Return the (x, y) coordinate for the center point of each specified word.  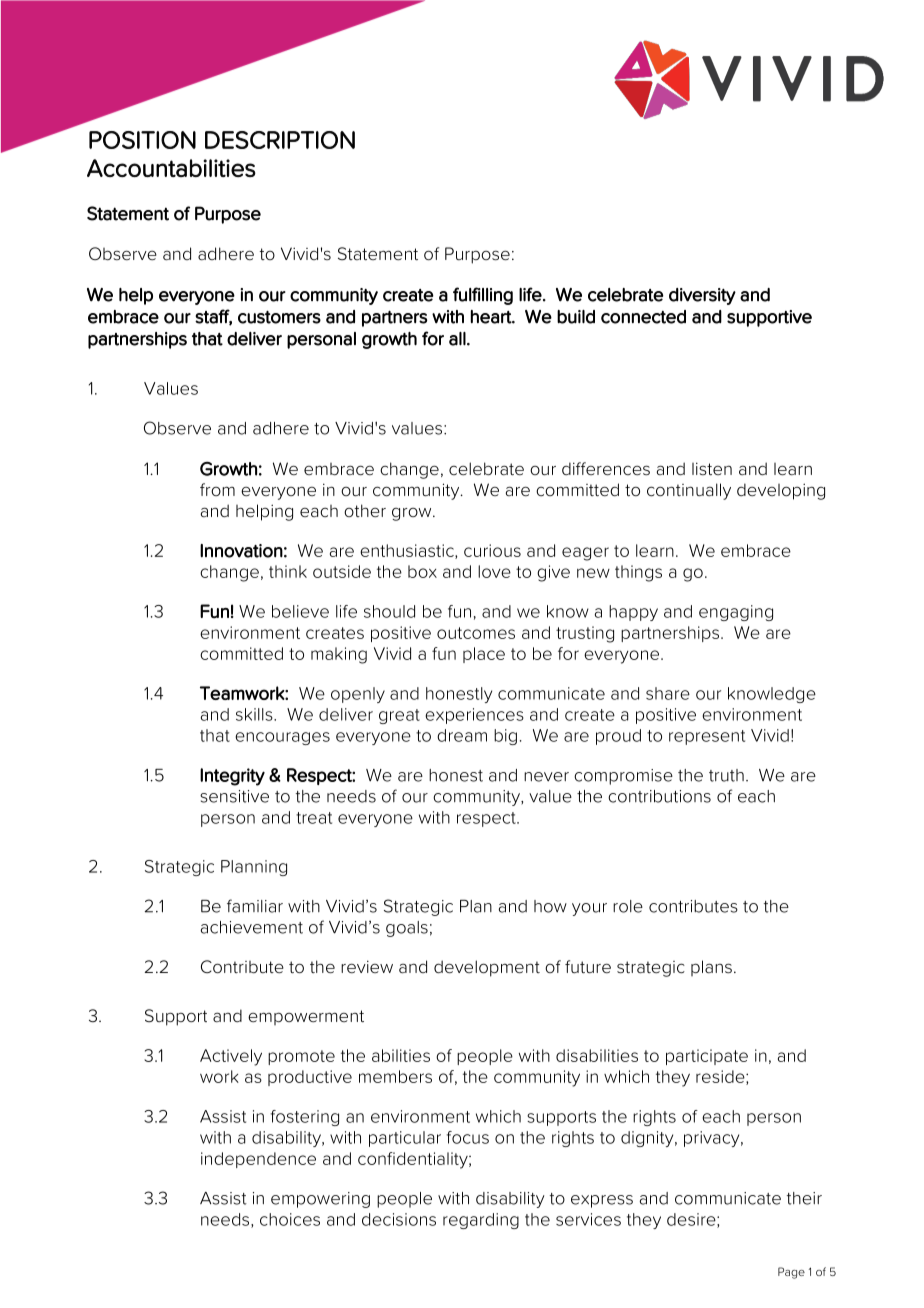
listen (712, 468)
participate (707, 1057)
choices (290, 1219)
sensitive (234, 796)
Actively (231, 1057)
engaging (736, 613)
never (546, 777)
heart (492, 317)
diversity (702, 296)
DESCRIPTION (280, 140)
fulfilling (483, 296)
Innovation (241, 551)
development (487, 968)
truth (726, 775)
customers (279, 317)
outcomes (476, 633)
